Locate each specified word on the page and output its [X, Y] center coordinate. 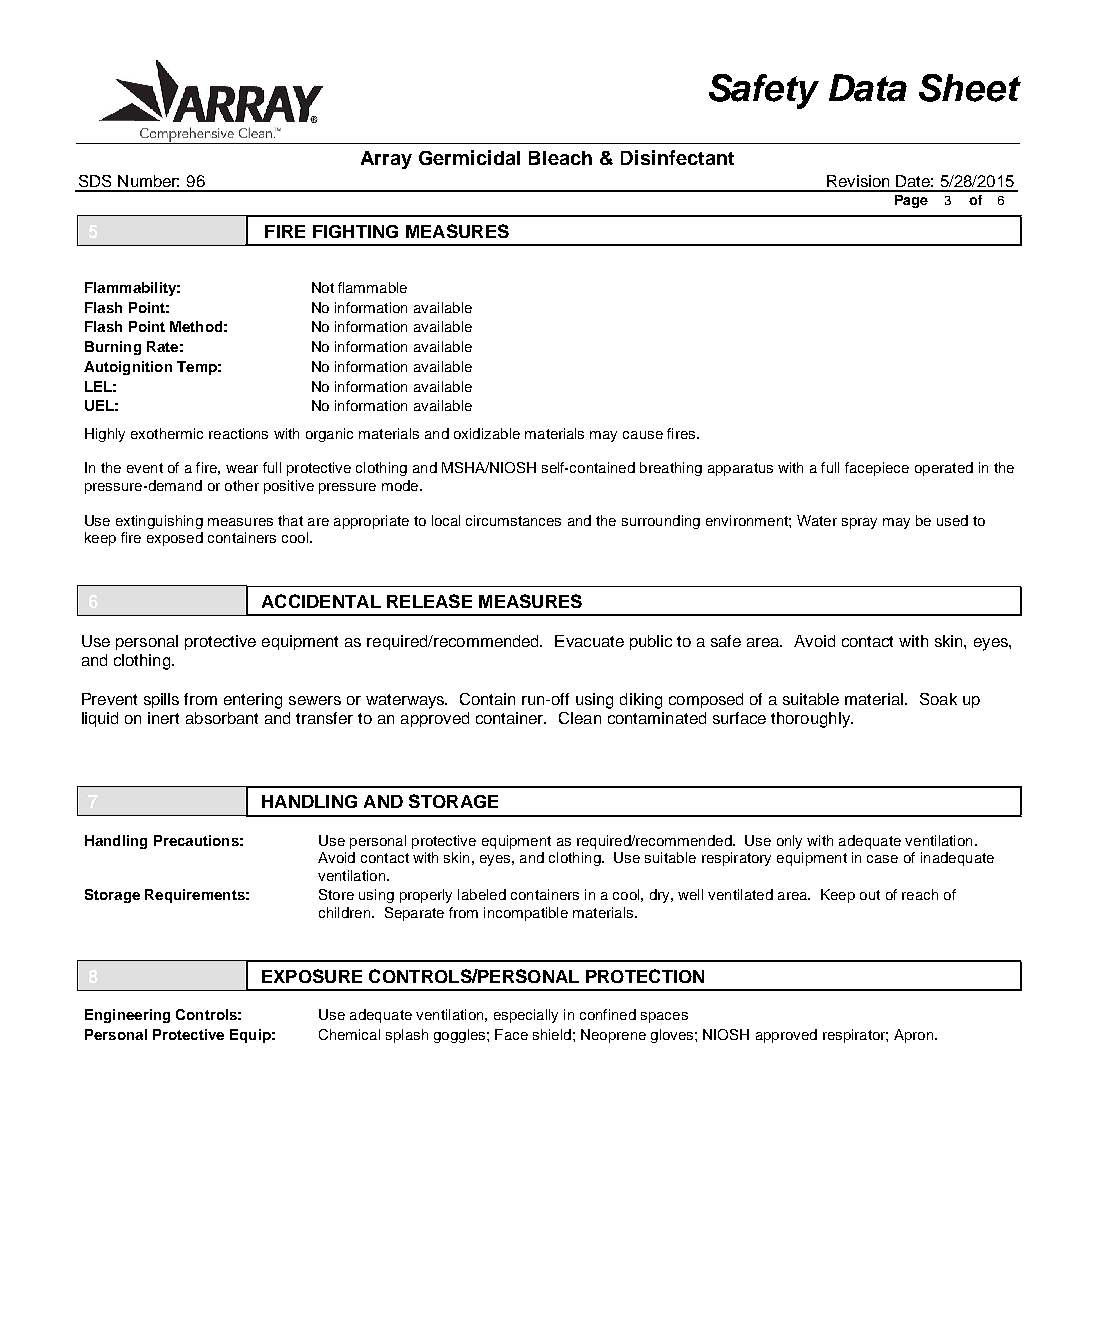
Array [386, 160]
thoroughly [811, 720]
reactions [238, 433]
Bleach [560, 158]
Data [868, 88]
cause [643, 435]
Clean [580, 718]
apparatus [740, 469]
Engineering [127, 1016]
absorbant [222, 718]
